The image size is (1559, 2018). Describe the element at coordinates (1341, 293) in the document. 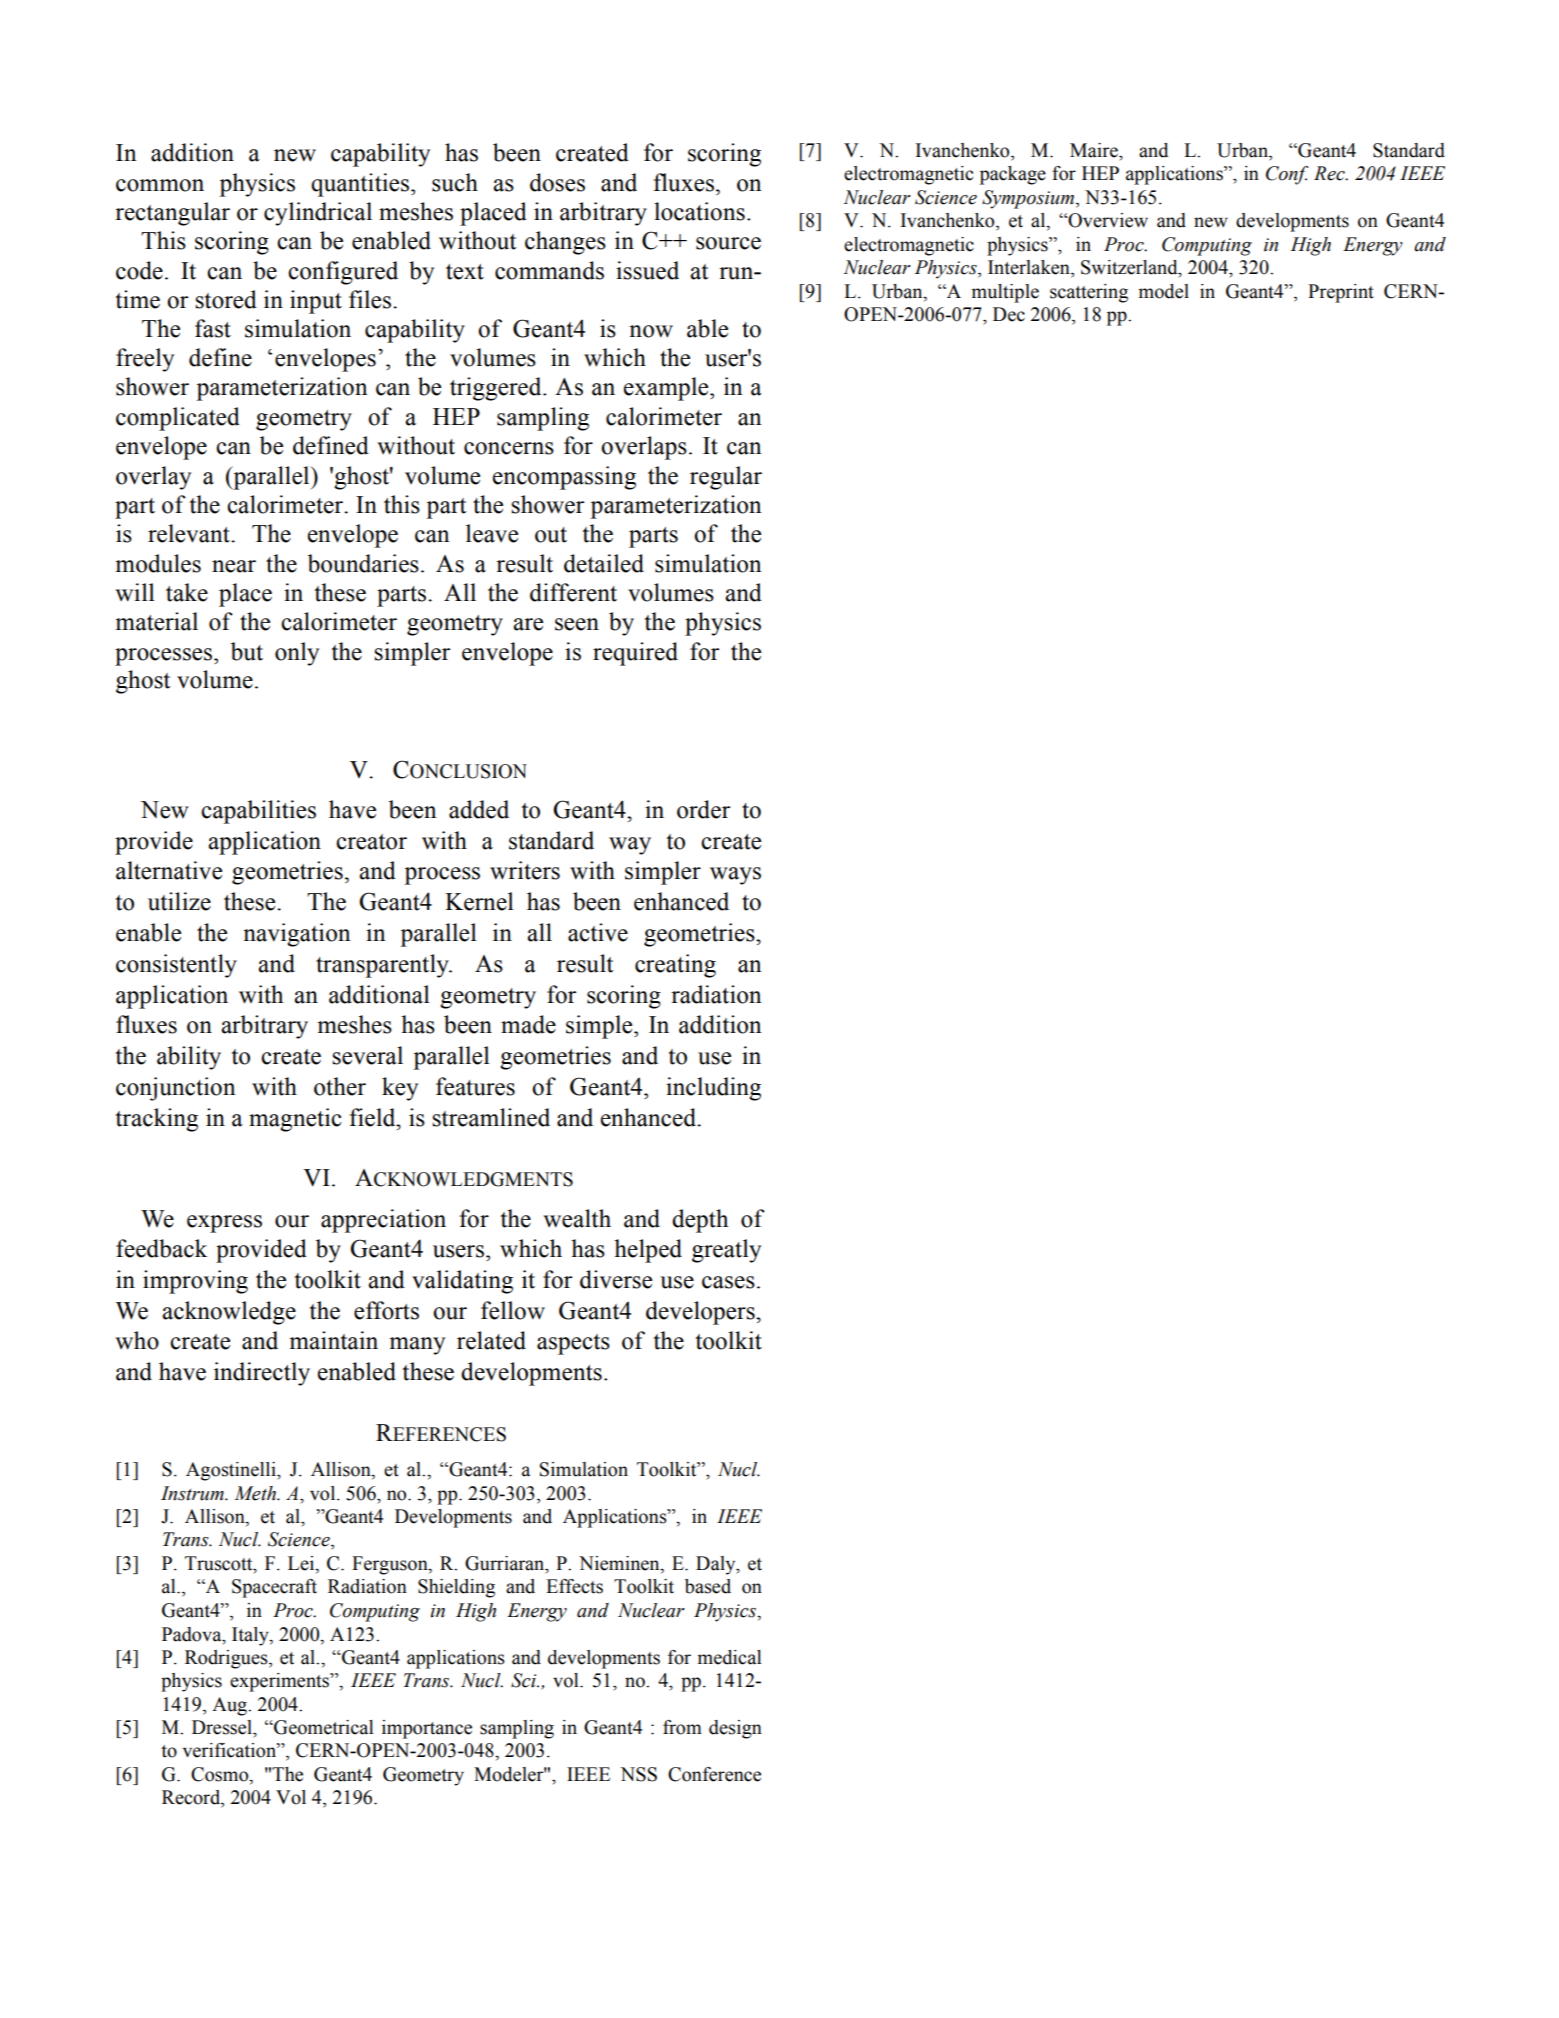

I see `Preprint` at that location.
